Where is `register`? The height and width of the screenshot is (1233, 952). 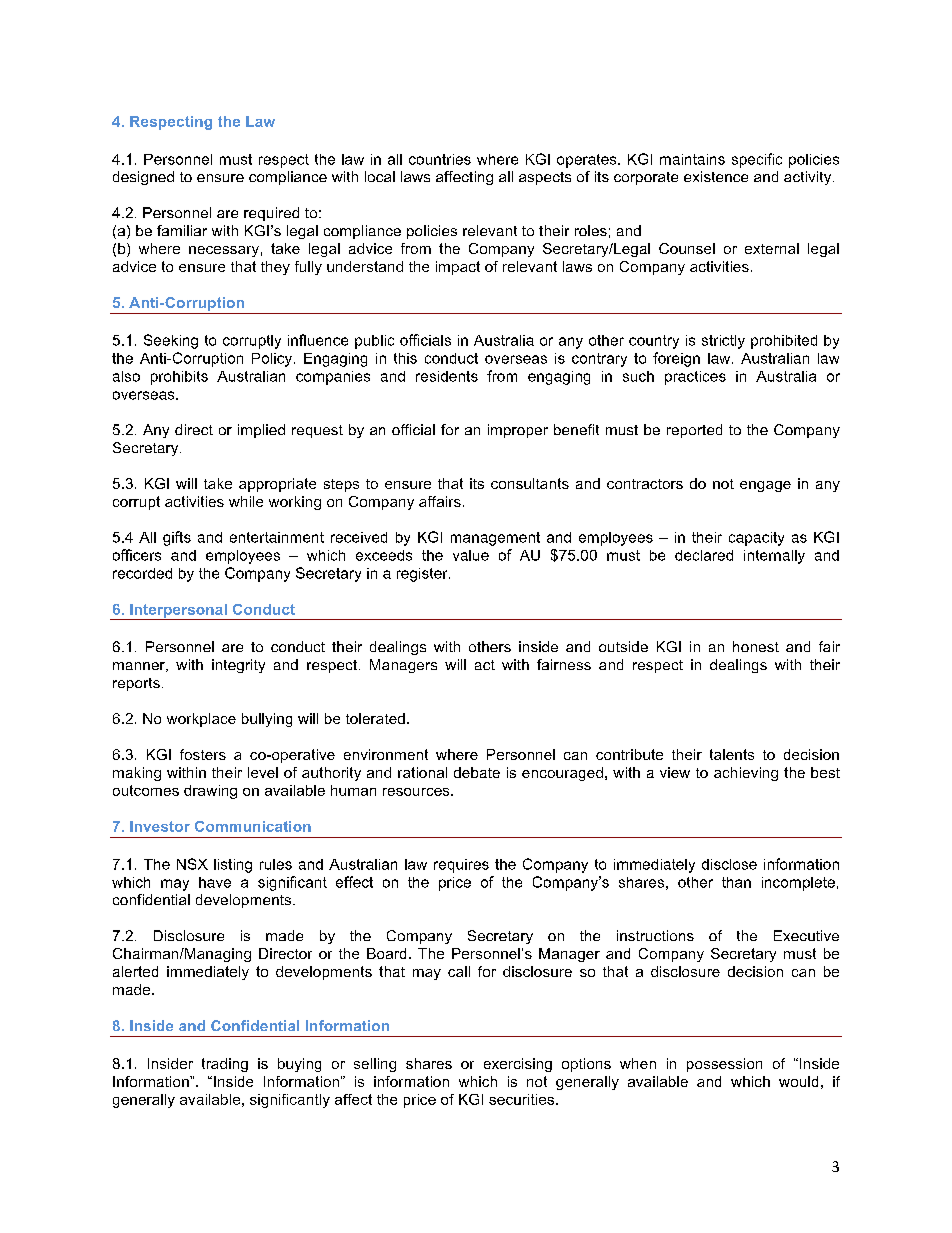 register is located at coordinates (423, 575).
